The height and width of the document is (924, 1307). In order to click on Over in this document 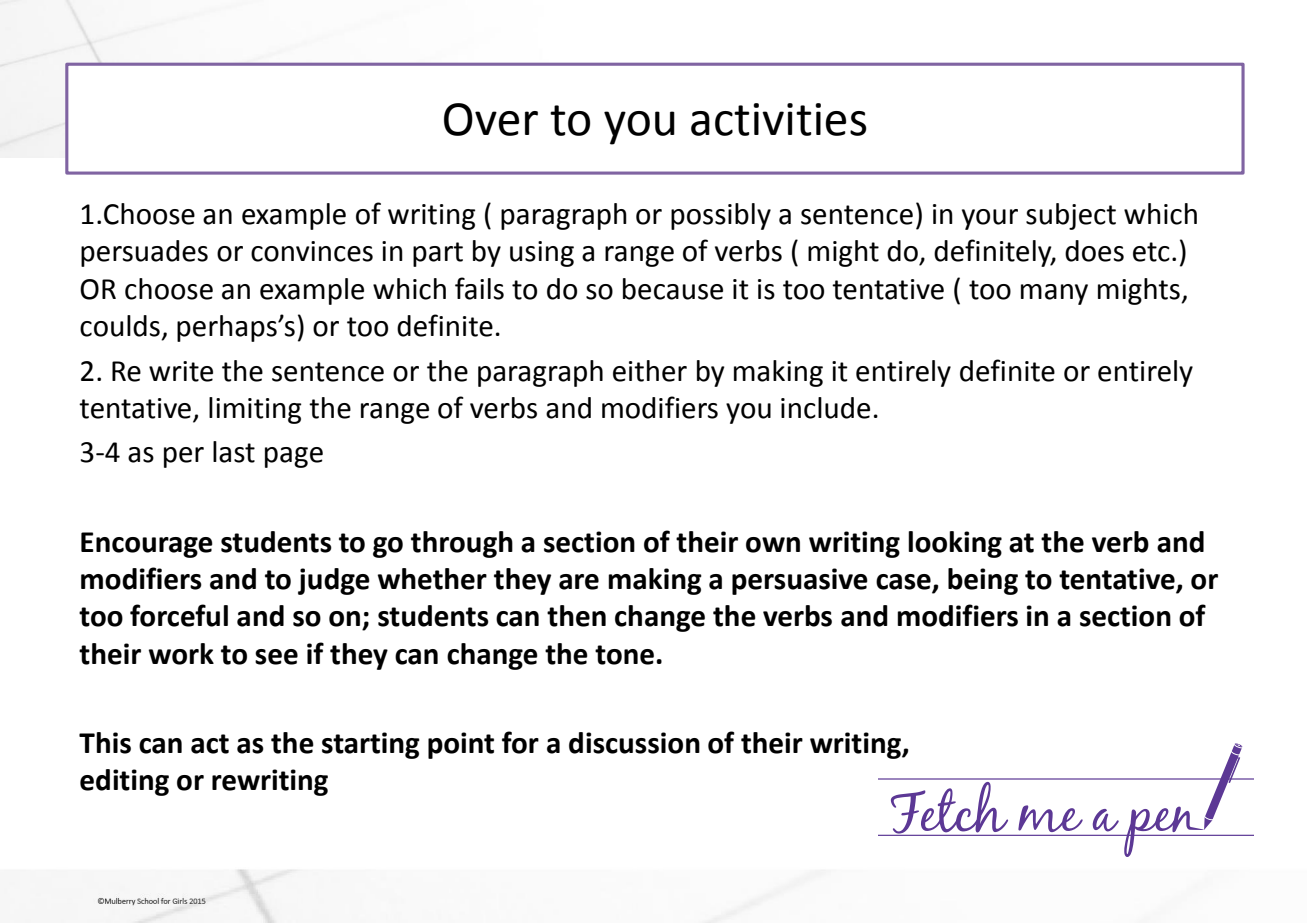, I will do `click(491, 119)`.
